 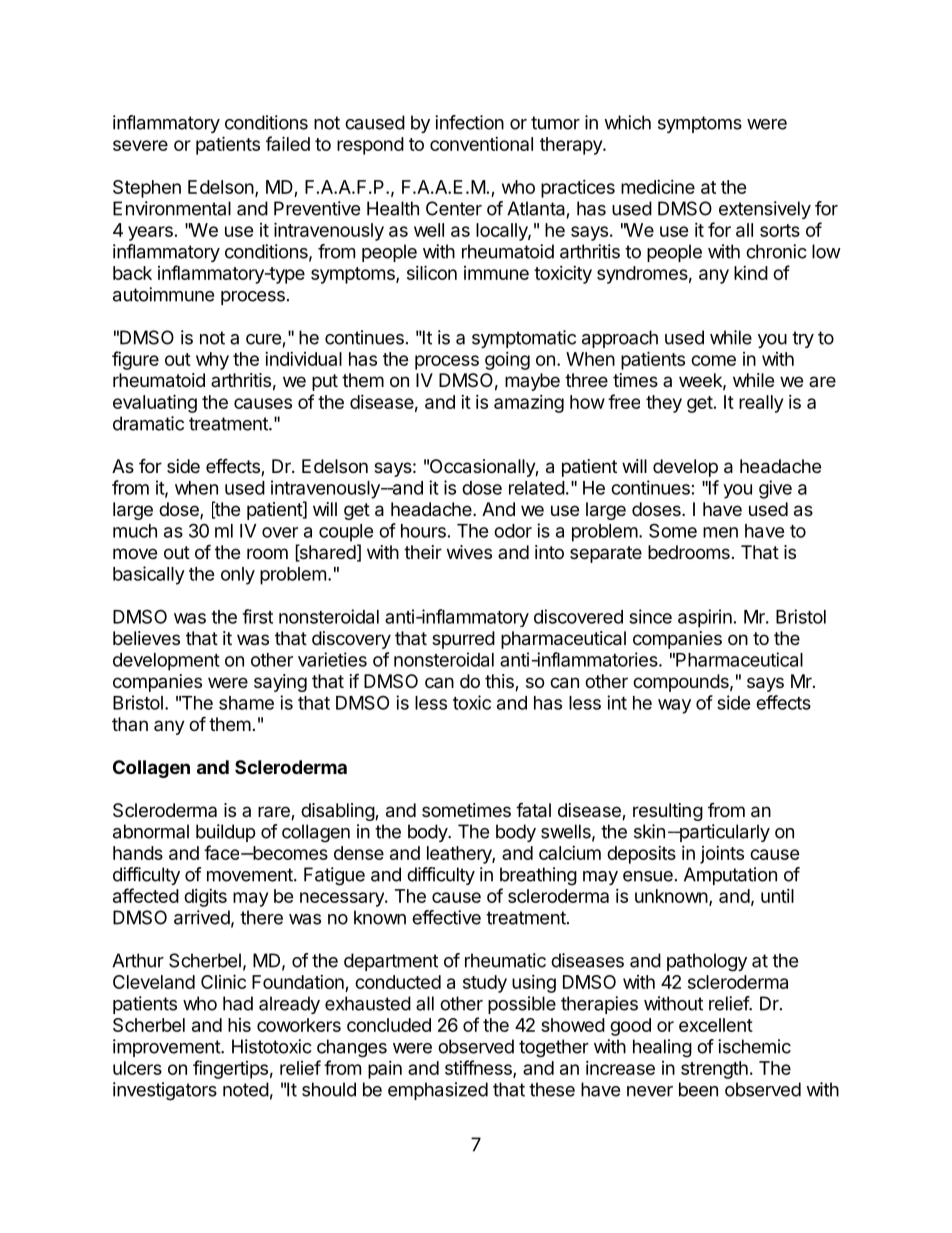 What do you see at coordinates (246, 703) in the page?
I see `shame` at bounding box center [246, 703].
